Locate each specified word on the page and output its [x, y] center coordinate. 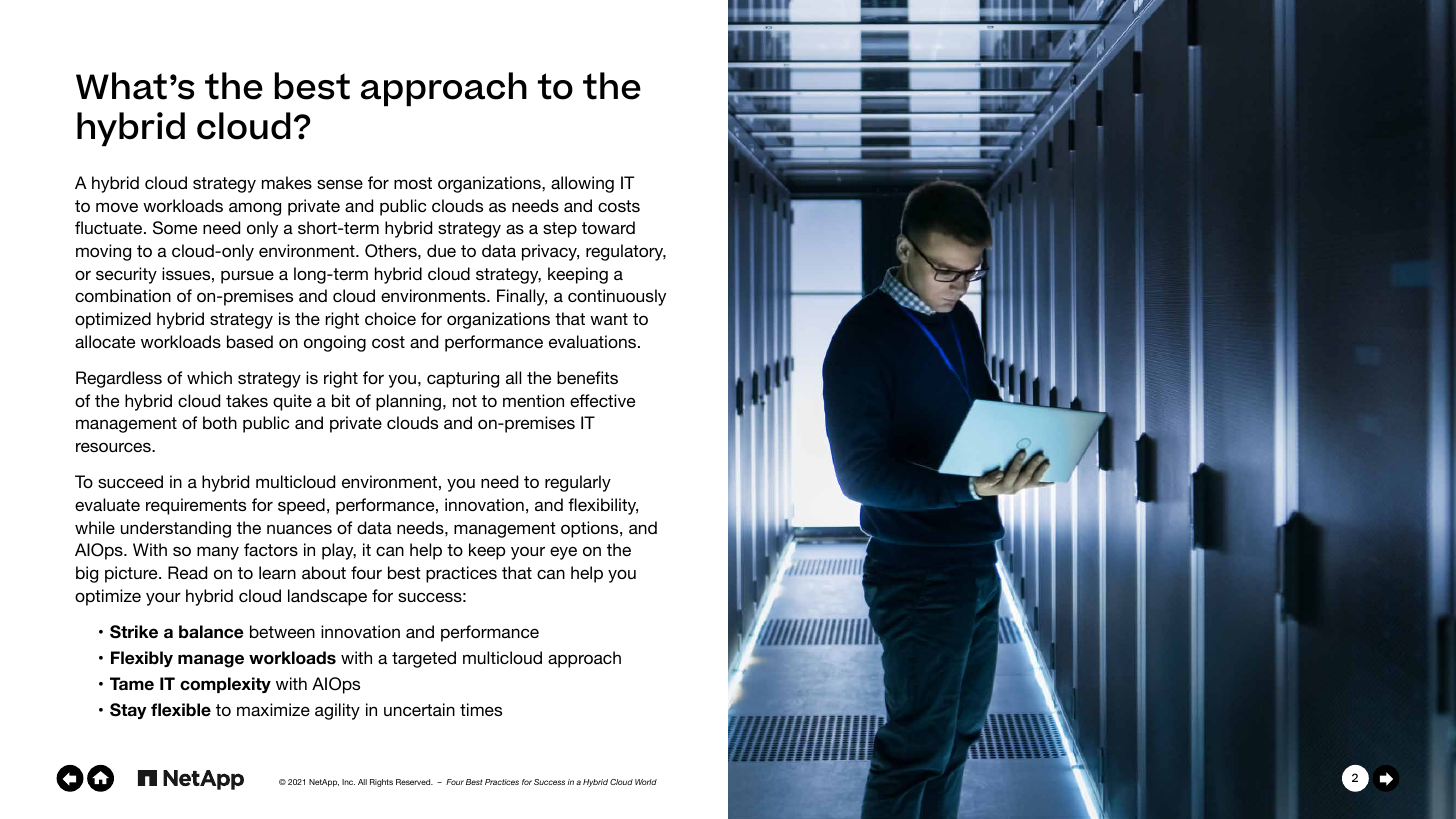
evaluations [592, 341]
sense [340, 184]
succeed [130, 481]
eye [563, 553]
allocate [105, 341]
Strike [134, 632]
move [117, 207]
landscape [327, 597]
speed [301, 506]
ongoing [335, 343]
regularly [578, 483]
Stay [128, 711]
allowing [582, 184]
